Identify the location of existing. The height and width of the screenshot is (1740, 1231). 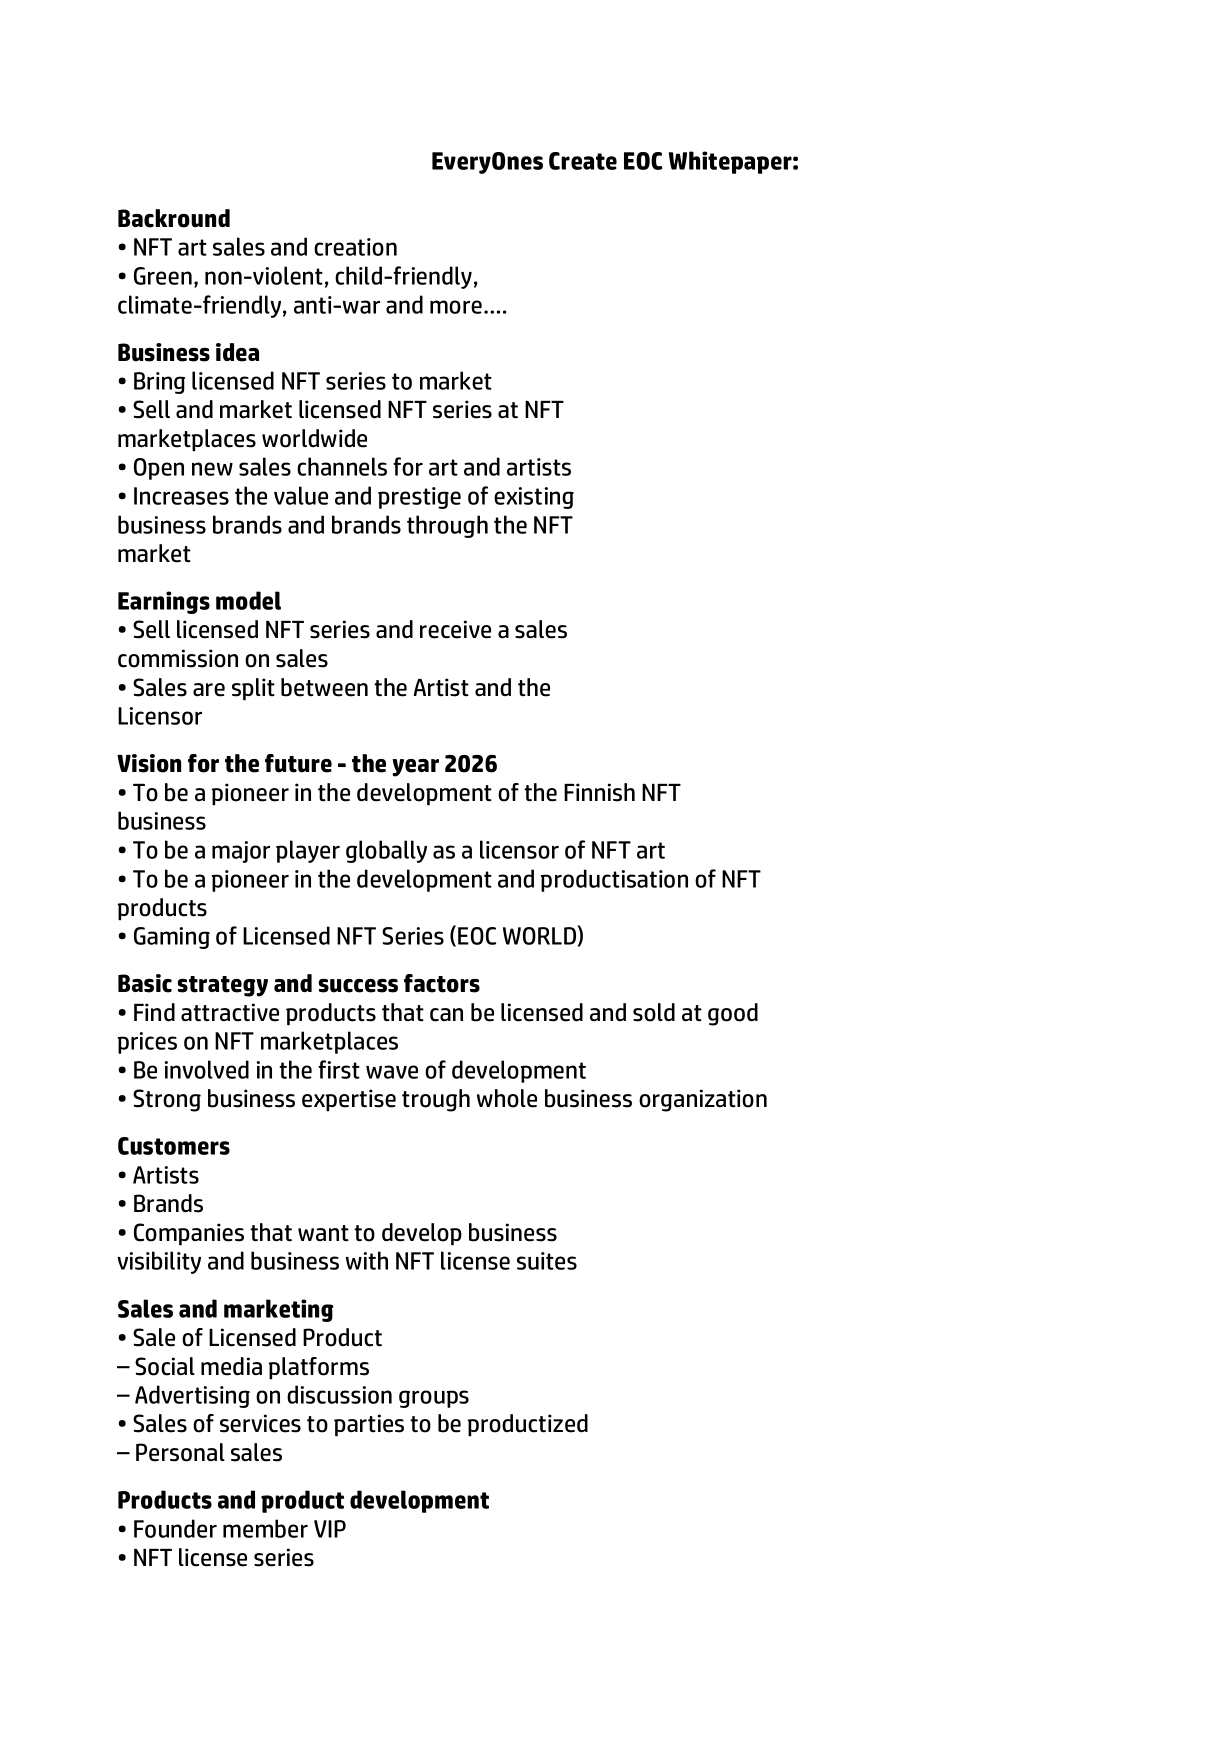
(534, 498).
